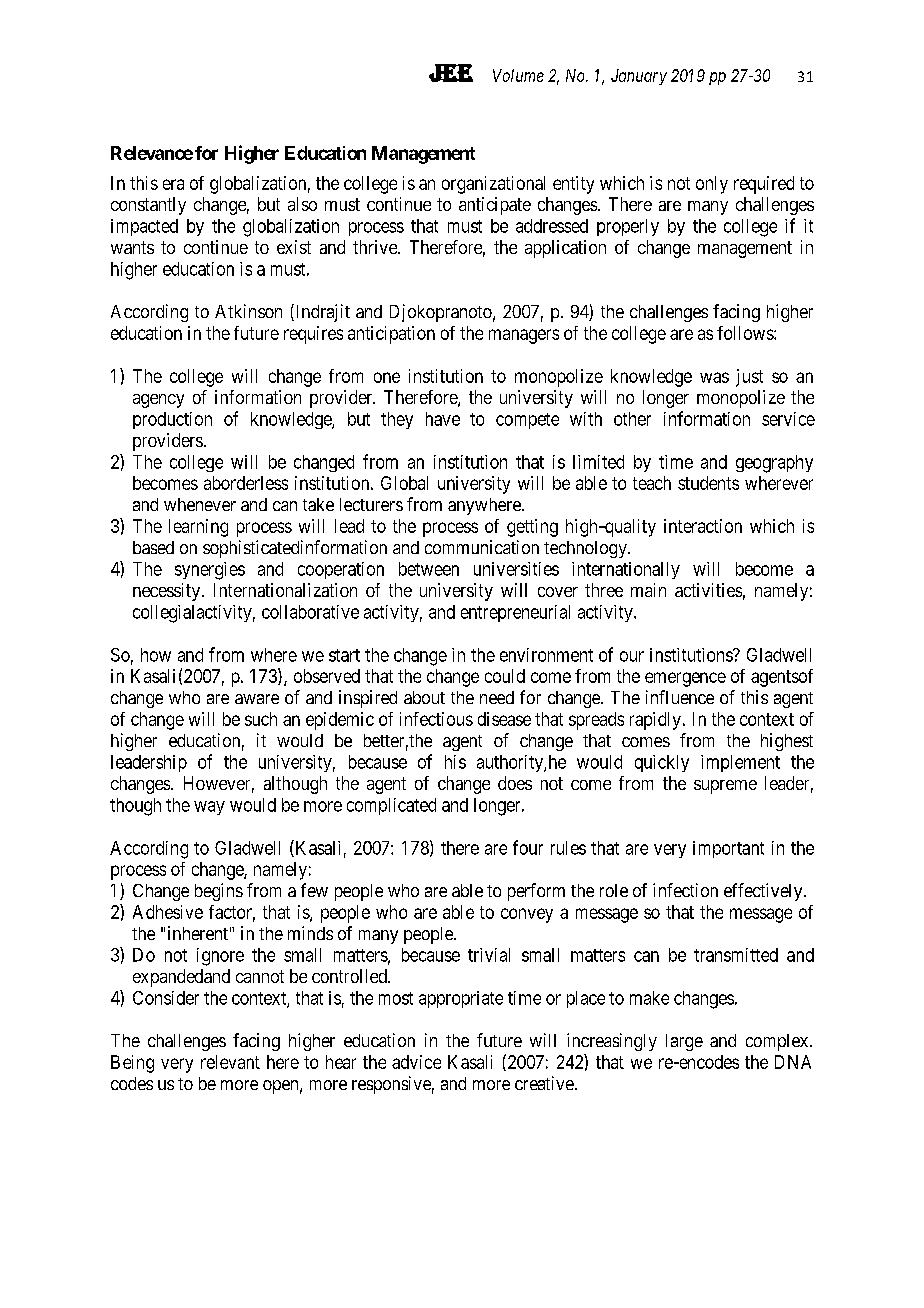 The image size is (924, 1308). I want to click on advice, so click(416, 1062).
